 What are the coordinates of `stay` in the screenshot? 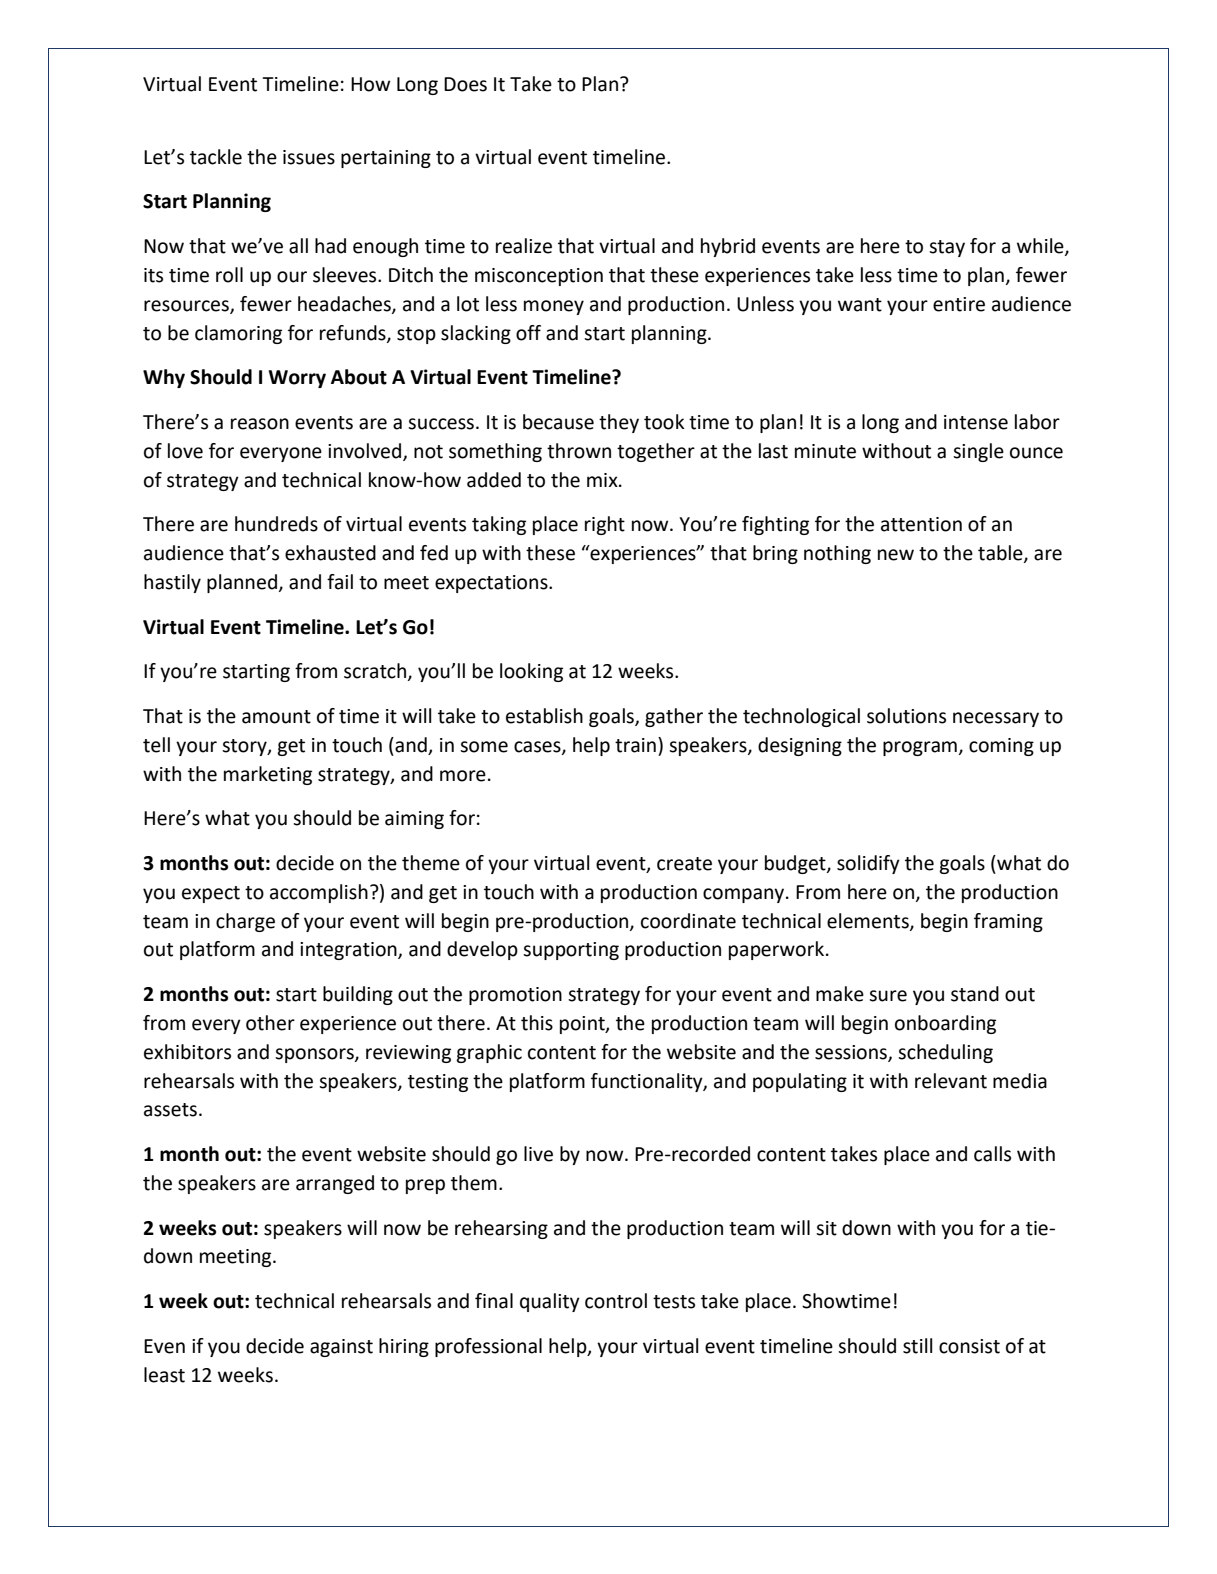 It's located at (947, 248).
